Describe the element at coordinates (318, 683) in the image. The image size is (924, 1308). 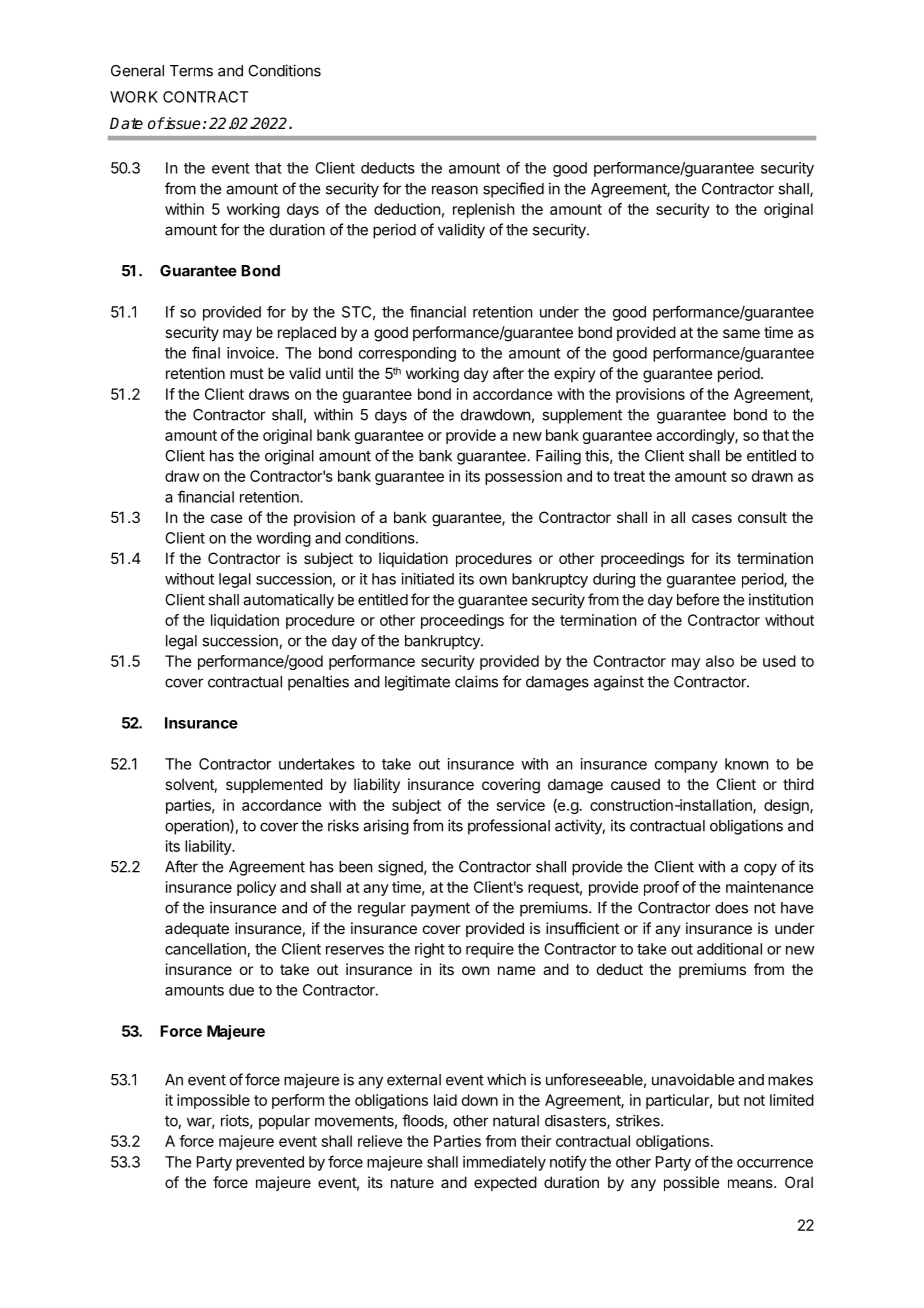
I see `penalties` at that location.
